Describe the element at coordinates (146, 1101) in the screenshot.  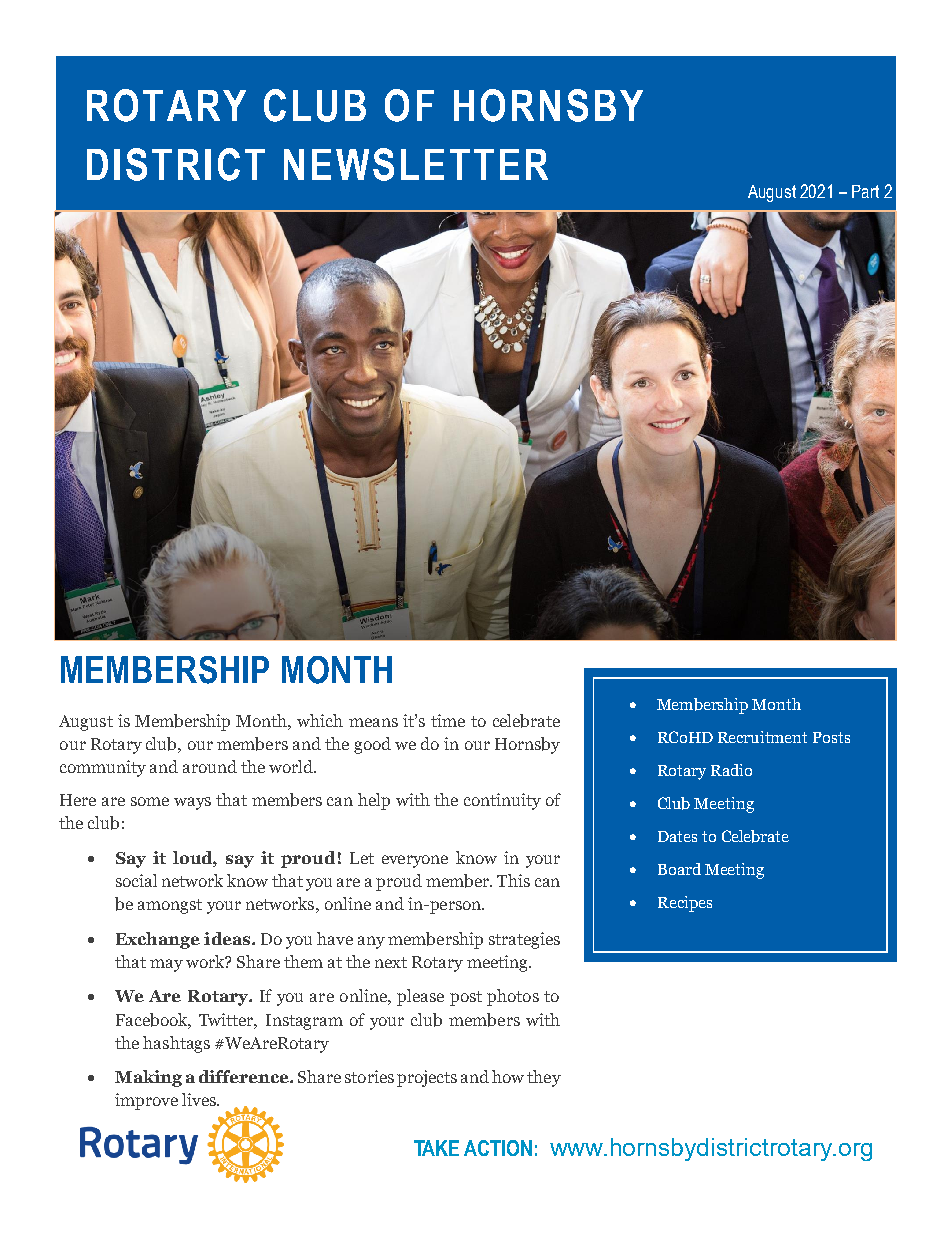
I see `improve` at that location.
